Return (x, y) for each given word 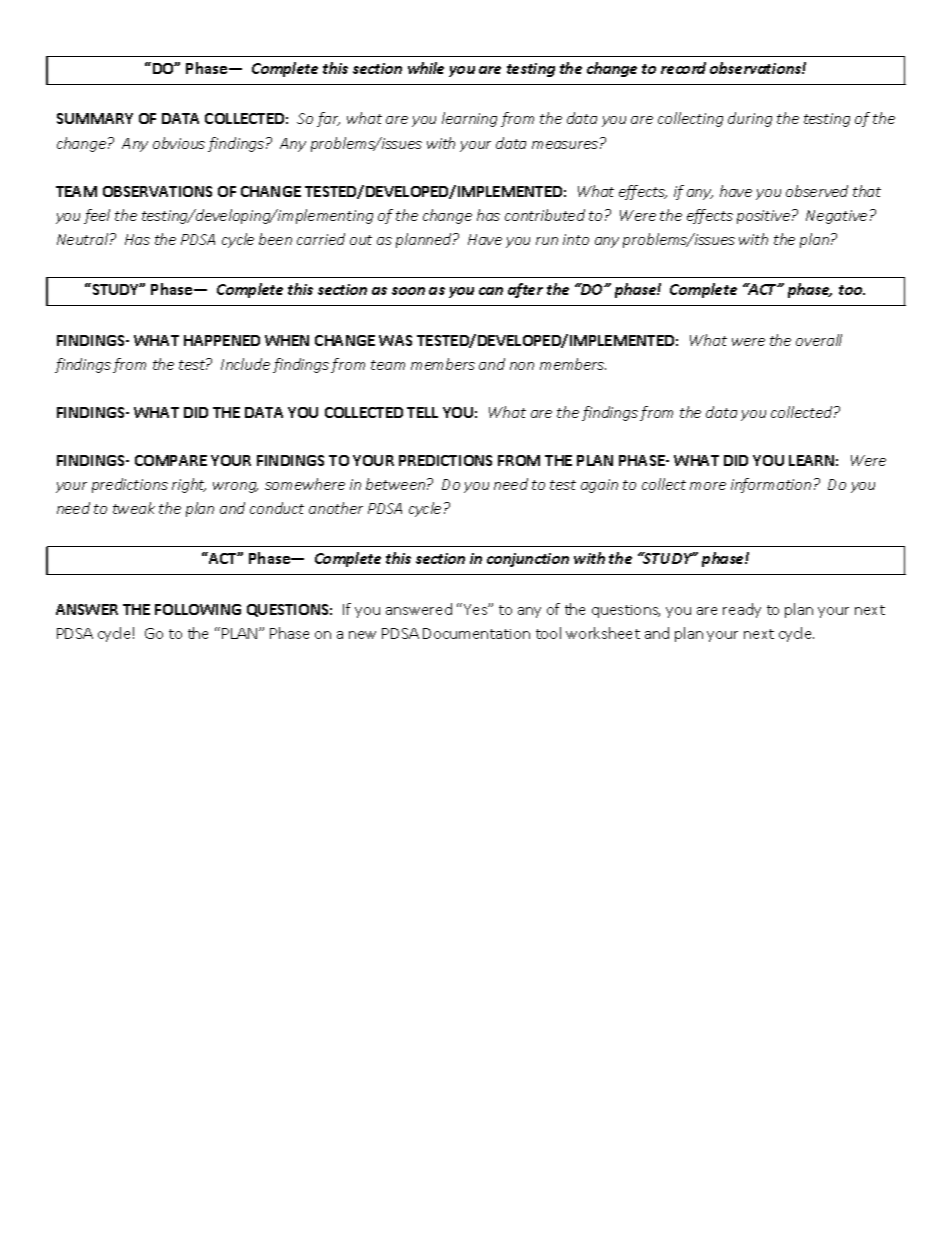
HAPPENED (222, 340)
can (491, 291)
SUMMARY (95, 118)
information (771, 485)
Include (245, 364)
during (750, 119)
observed (817, 191)
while (426, 68)
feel (97, 216)
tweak (134, 508)
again (599, 486)
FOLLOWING (198, 609)
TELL (422, 412)
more (708, 486)
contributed (545, 215)
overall (819, 340)
